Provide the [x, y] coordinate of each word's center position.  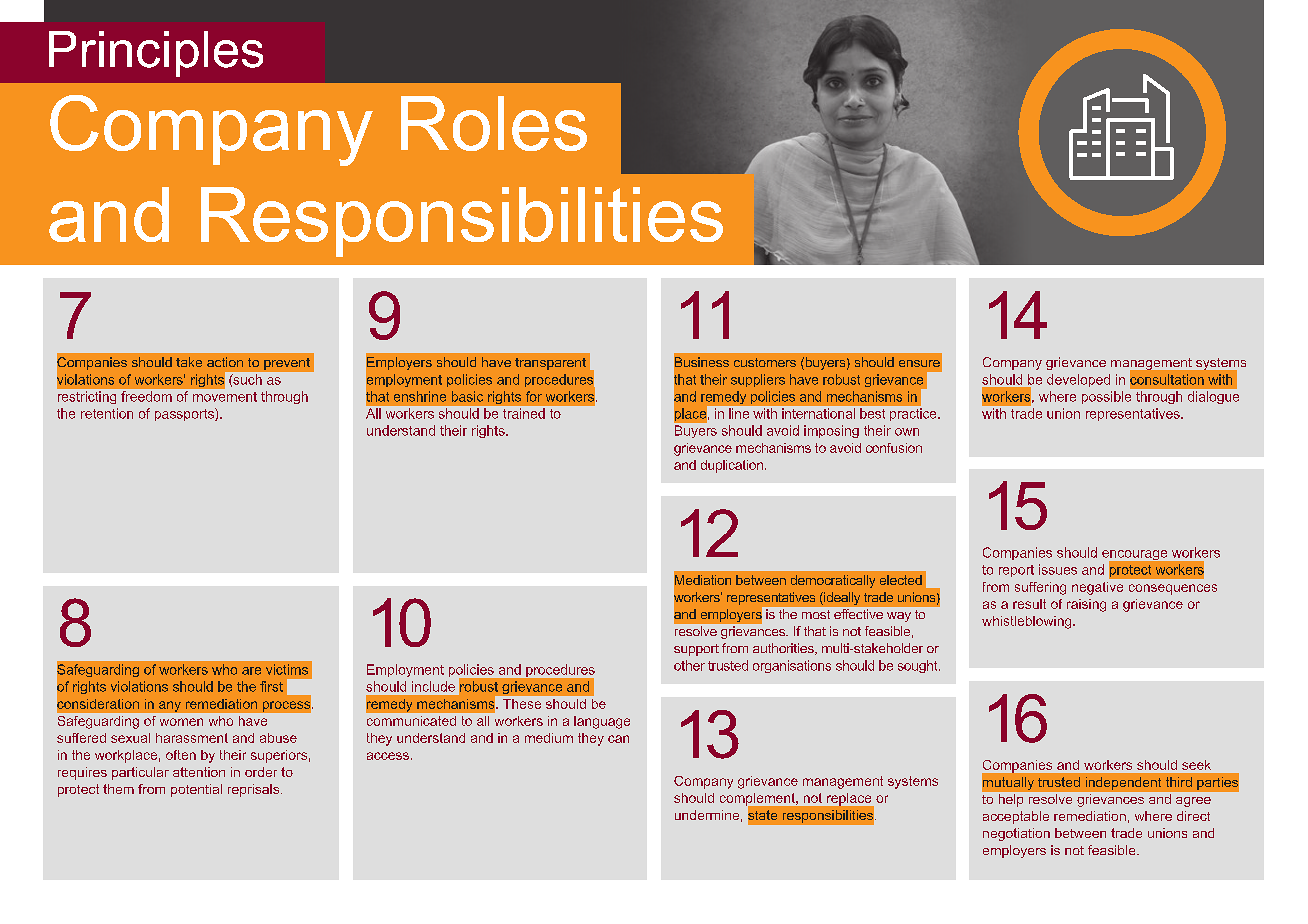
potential [196, 790]
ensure [919, 363]
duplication [732, 466]
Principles [156, 54]
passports [185, 414]
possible [1106, 397]
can [618, 739]
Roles [494, 123]
